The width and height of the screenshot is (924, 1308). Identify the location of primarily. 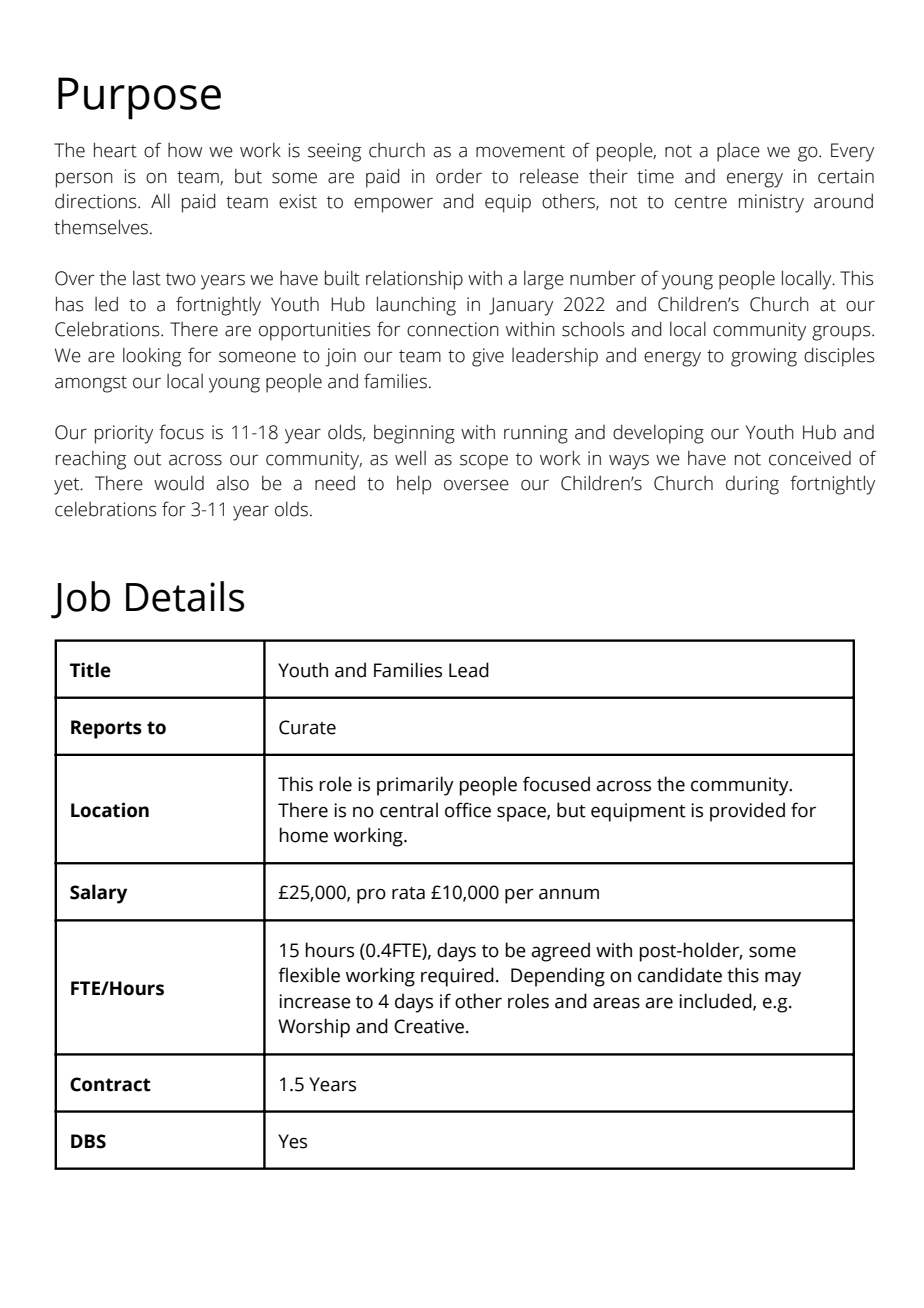
(415, 786).
